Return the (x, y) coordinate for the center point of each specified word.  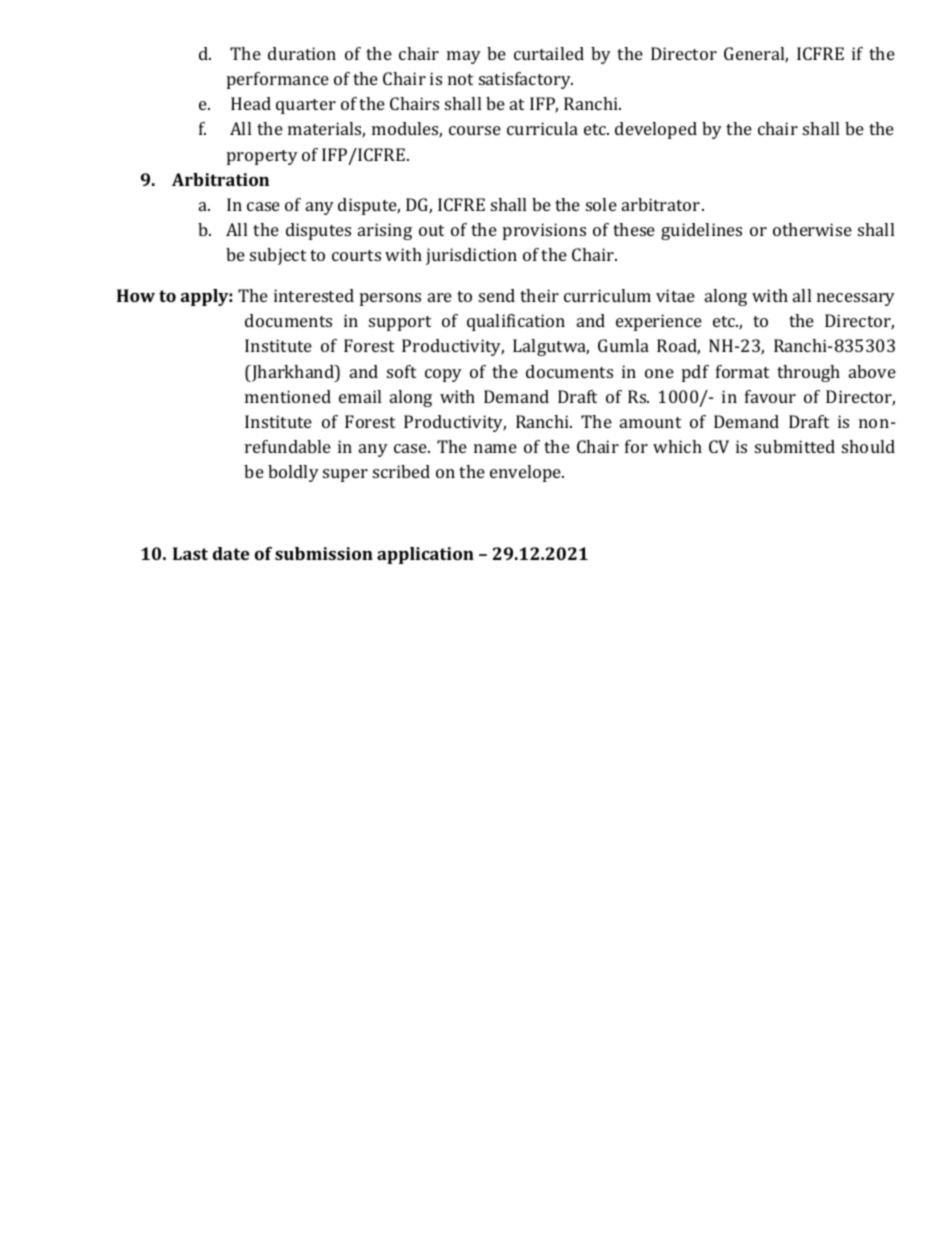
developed (656, 130)
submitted (795, 446)
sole (601, 204)
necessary (856, 299)
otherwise (812, 229)
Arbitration (220, 179)
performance (278, 80)
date (231, 553)
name (495, 448)
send (497, 295)
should (868, 446)
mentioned (288, 396)
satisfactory (526, 80)
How (136, 295)
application (425, 555)
